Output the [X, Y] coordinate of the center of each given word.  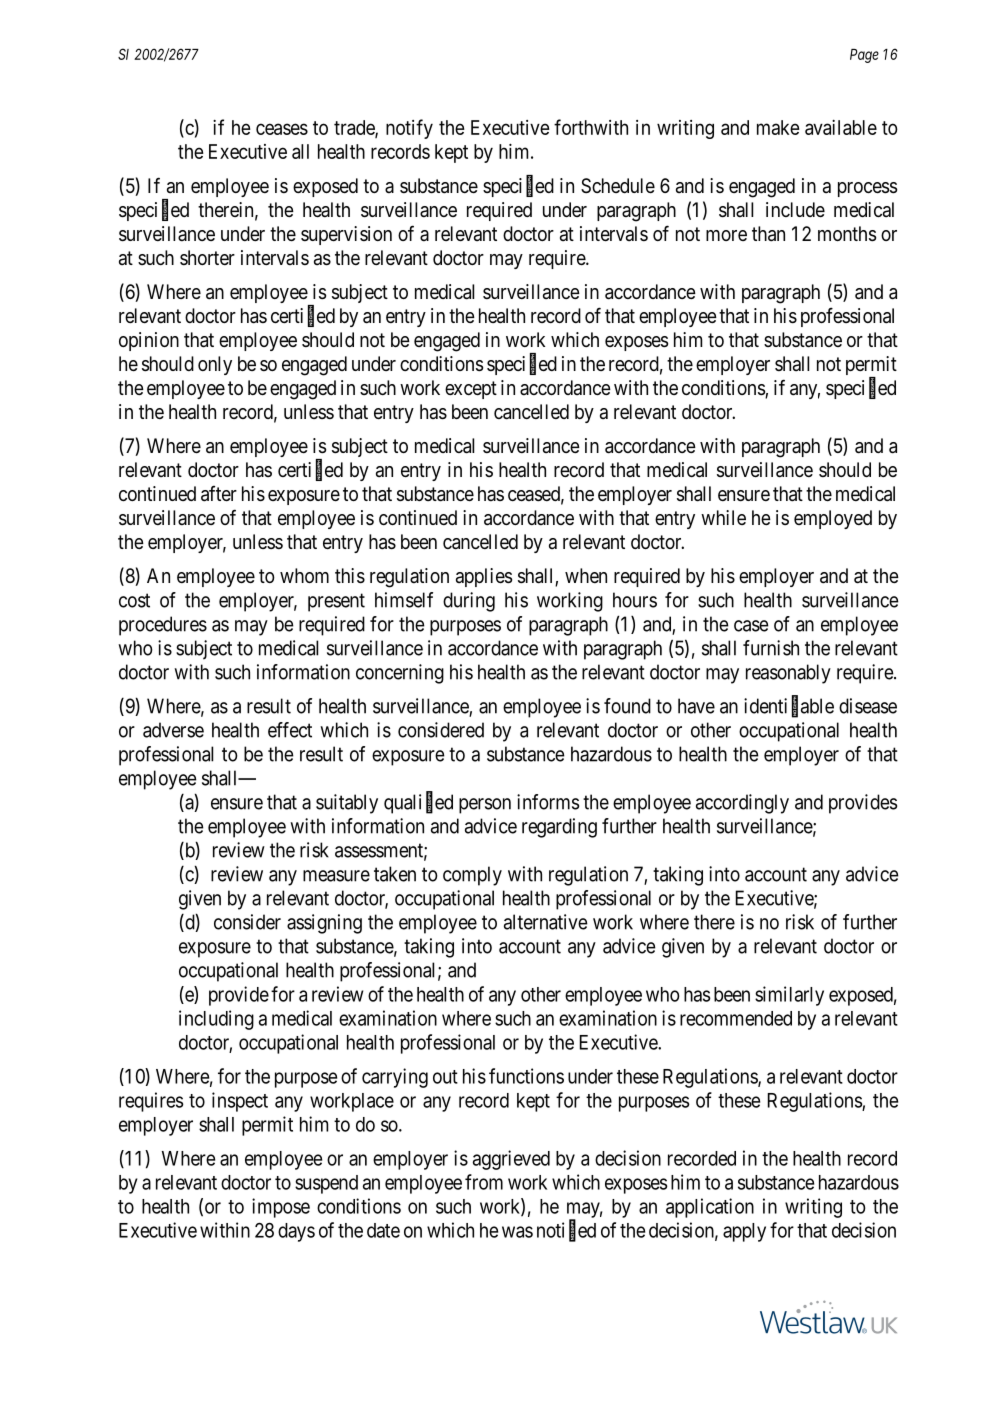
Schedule [618, 186]
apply [744, 1232]
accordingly [742, 804]
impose [281, 1208]
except [471, 390]
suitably [347, 804]
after [219, 494]
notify [409, 129]
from [484, 1182]
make [778, 127]
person [485, 806]
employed [833, 519]
